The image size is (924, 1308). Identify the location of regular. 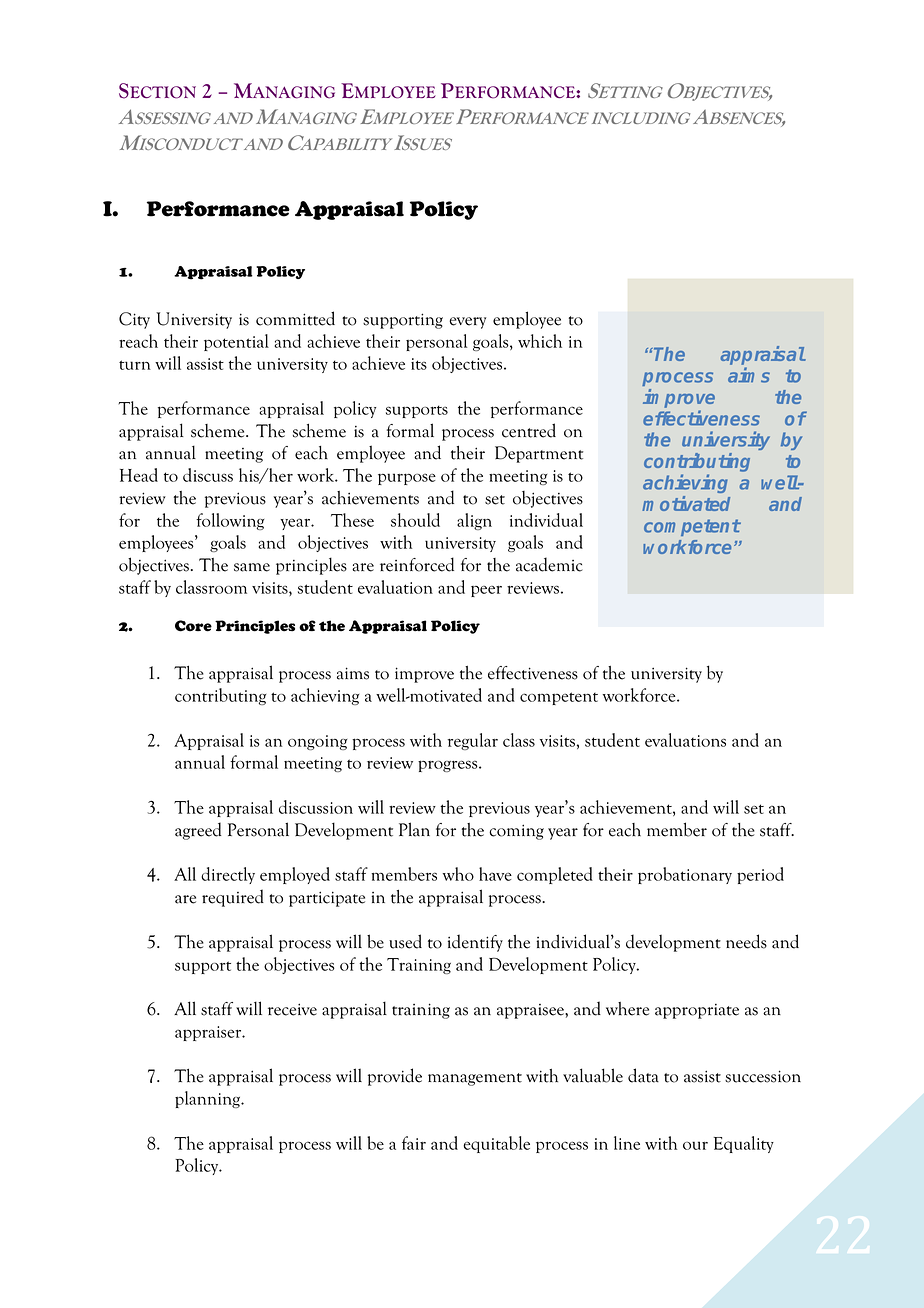
(473, 741).
